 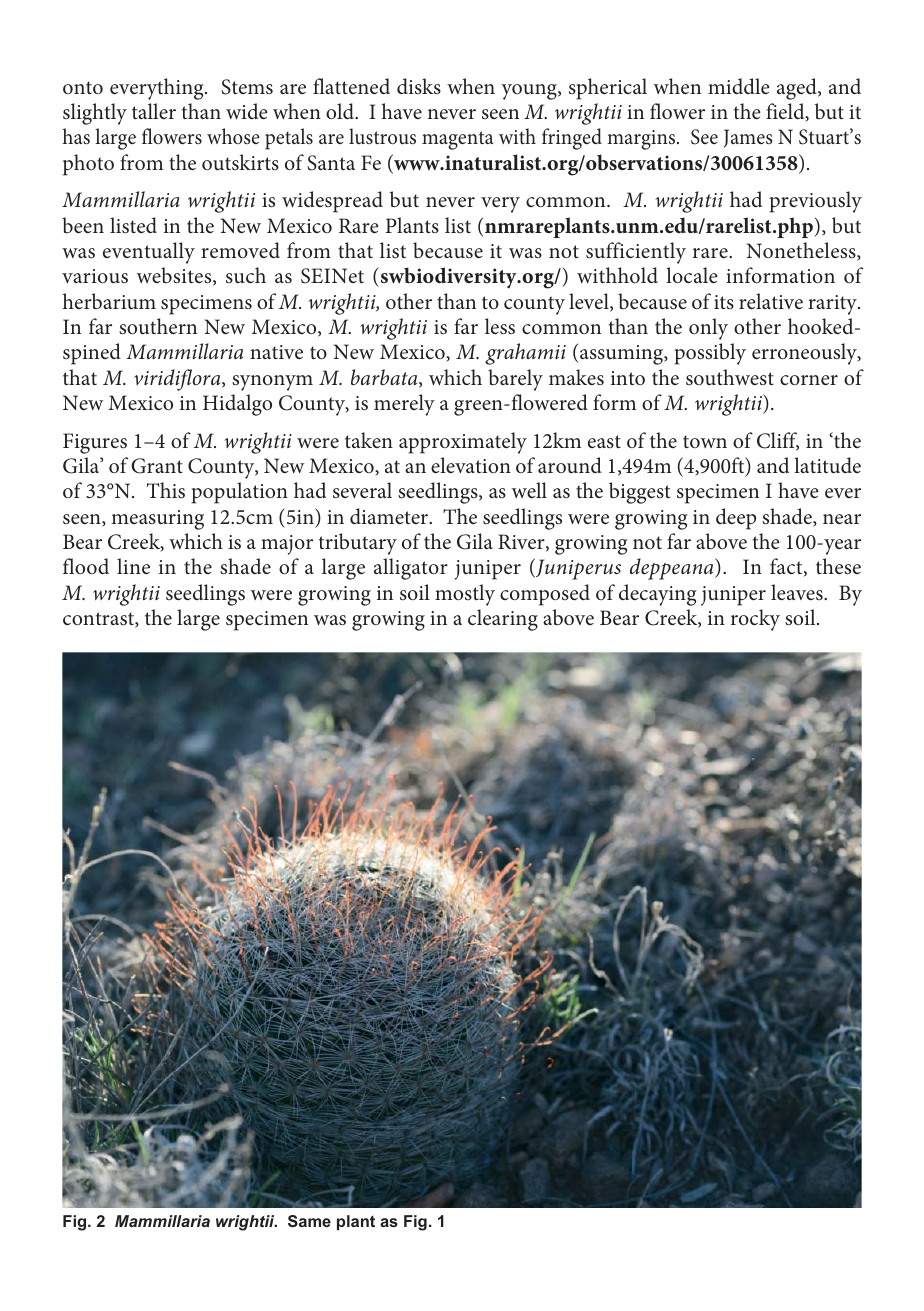 What do you see at coordinates (798, 592) in the screenshot?
I see `leaves` at bounding box center [798, 592].
